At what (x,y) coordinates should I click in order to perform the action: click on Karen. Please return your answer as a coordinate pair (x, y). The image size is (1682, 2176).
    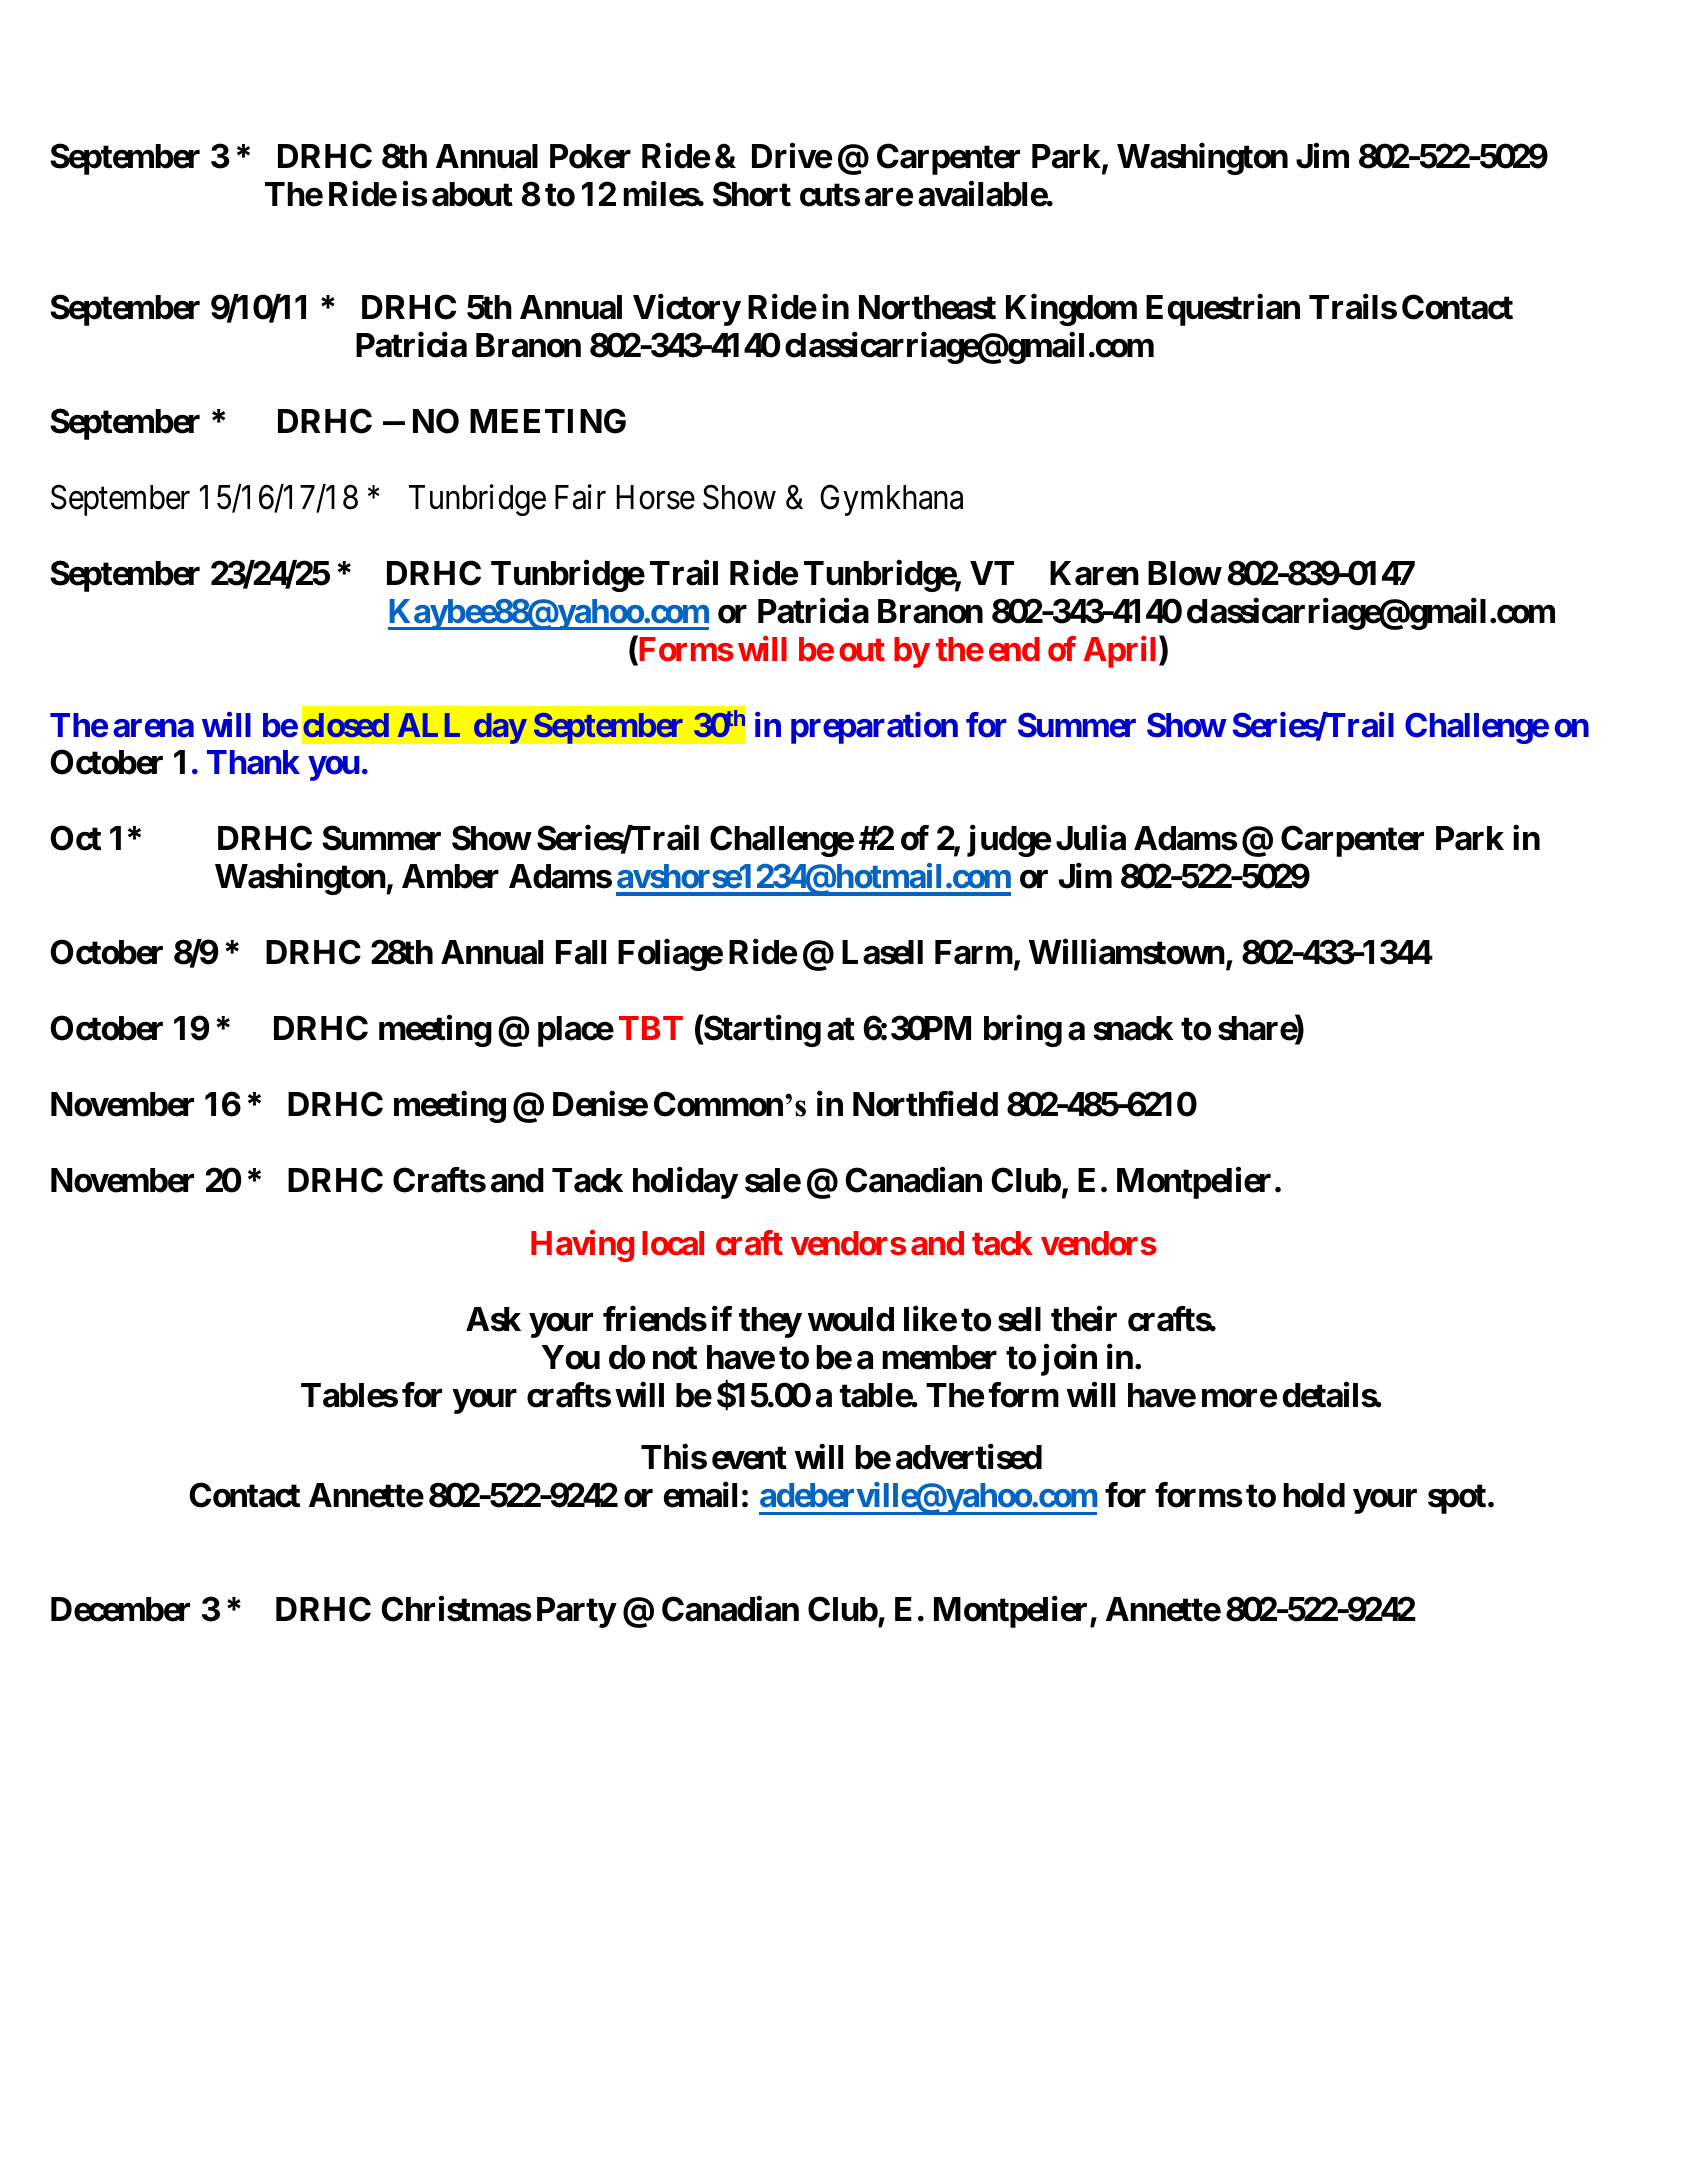
    Looking at the image, I should click on (1094, 573).
